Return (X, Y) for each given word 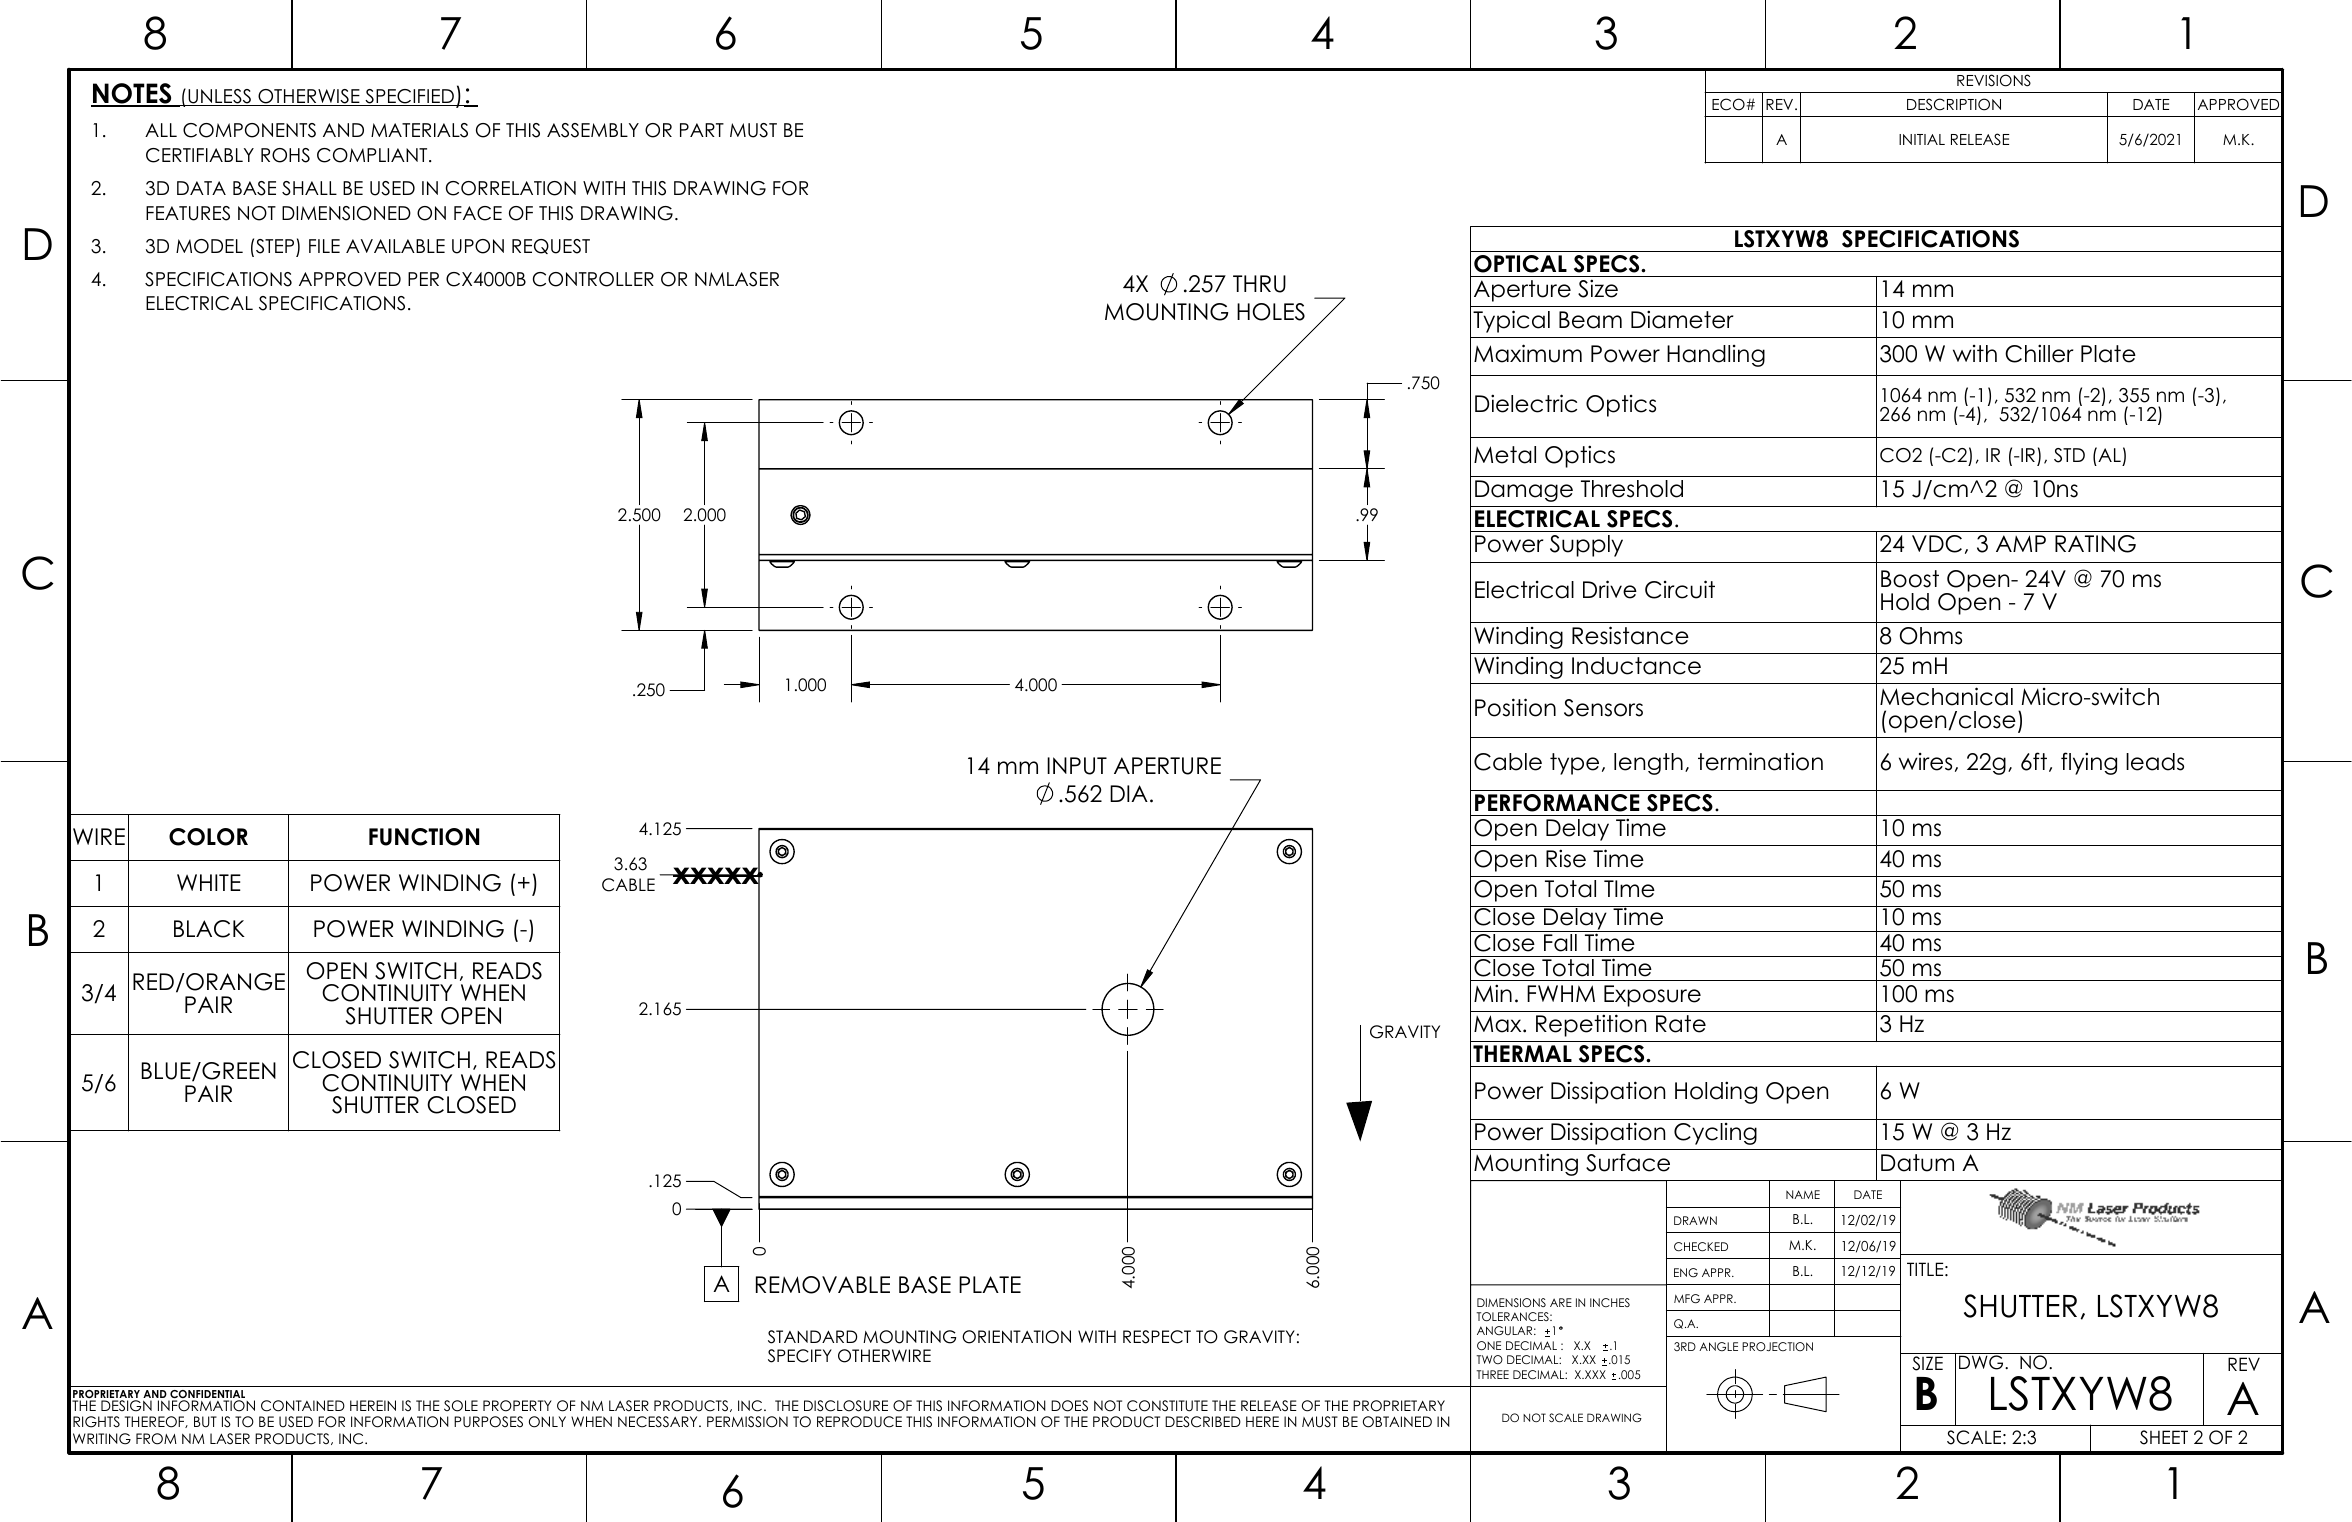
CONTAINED (303, 1406)
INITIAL (1922, 139)
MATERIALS (419, 130)
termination (1760, 761)
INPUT (1077, 766)
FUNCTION (424, 837)
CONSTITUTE (1167, 1406)
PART (702, 130)
